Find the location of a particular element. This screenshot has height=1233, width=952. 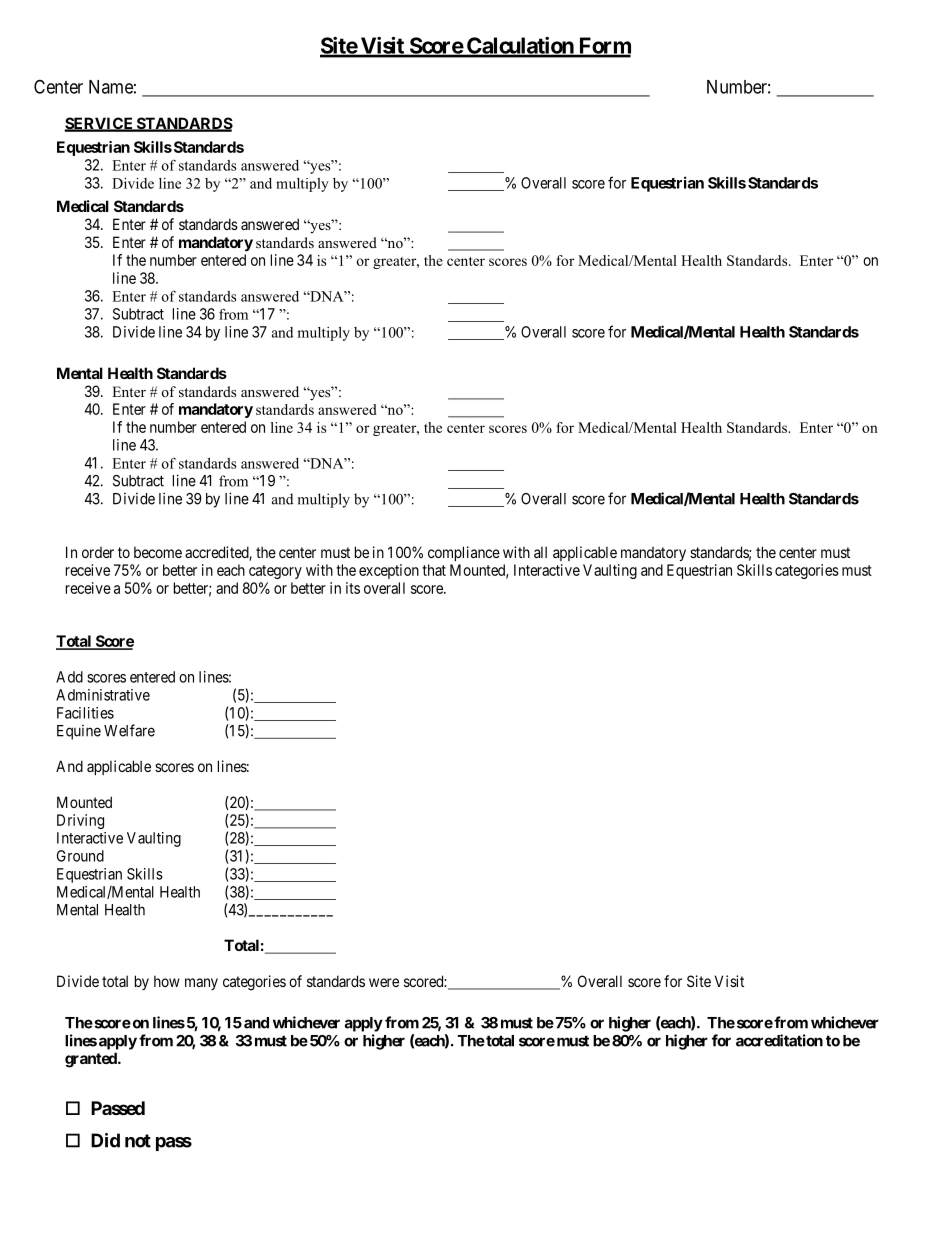

that is located at coordinates (434, 570).
